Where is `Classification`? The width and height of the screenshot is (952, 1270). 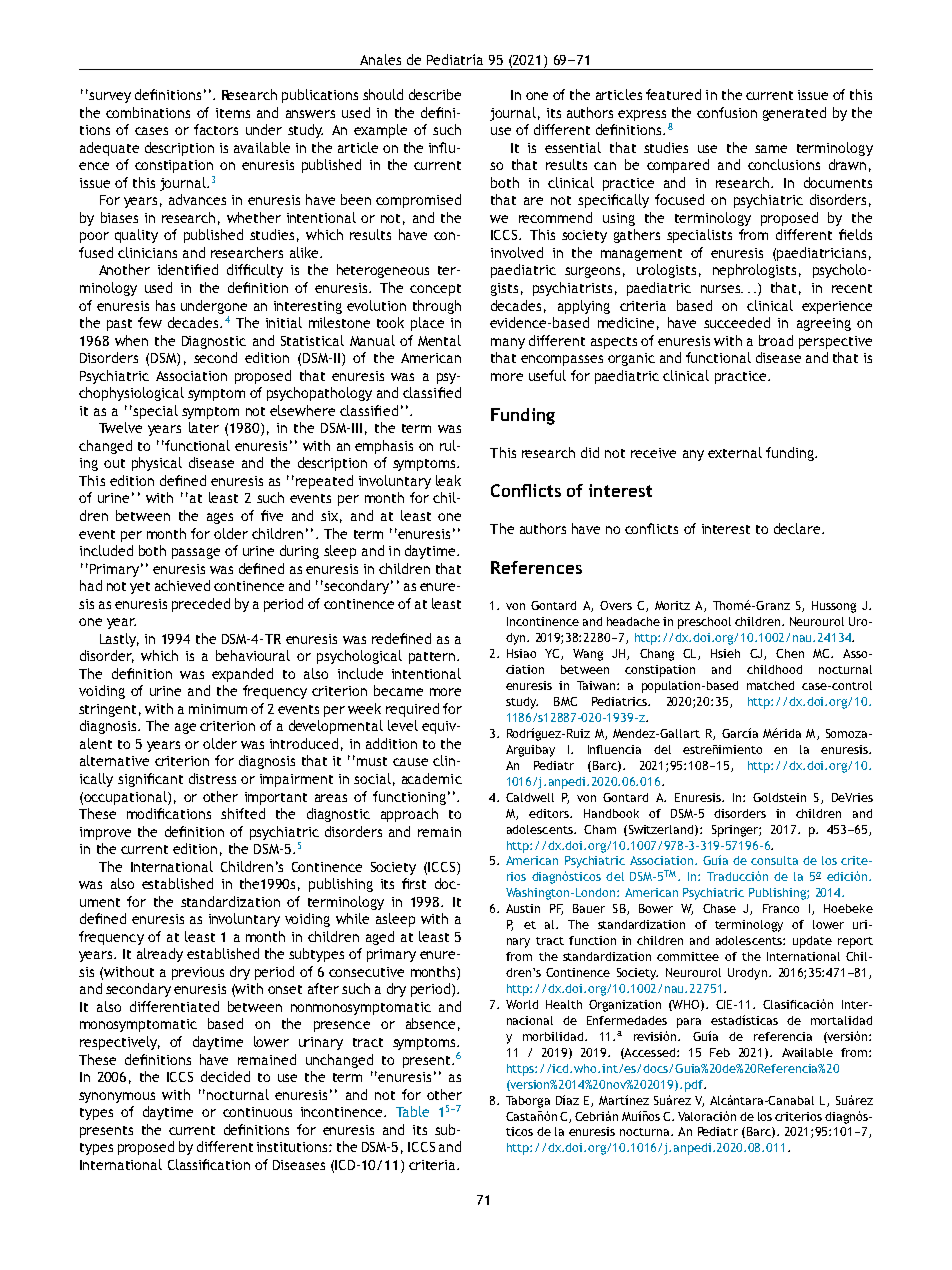 Classification is located at coordinates (209, 1164).
